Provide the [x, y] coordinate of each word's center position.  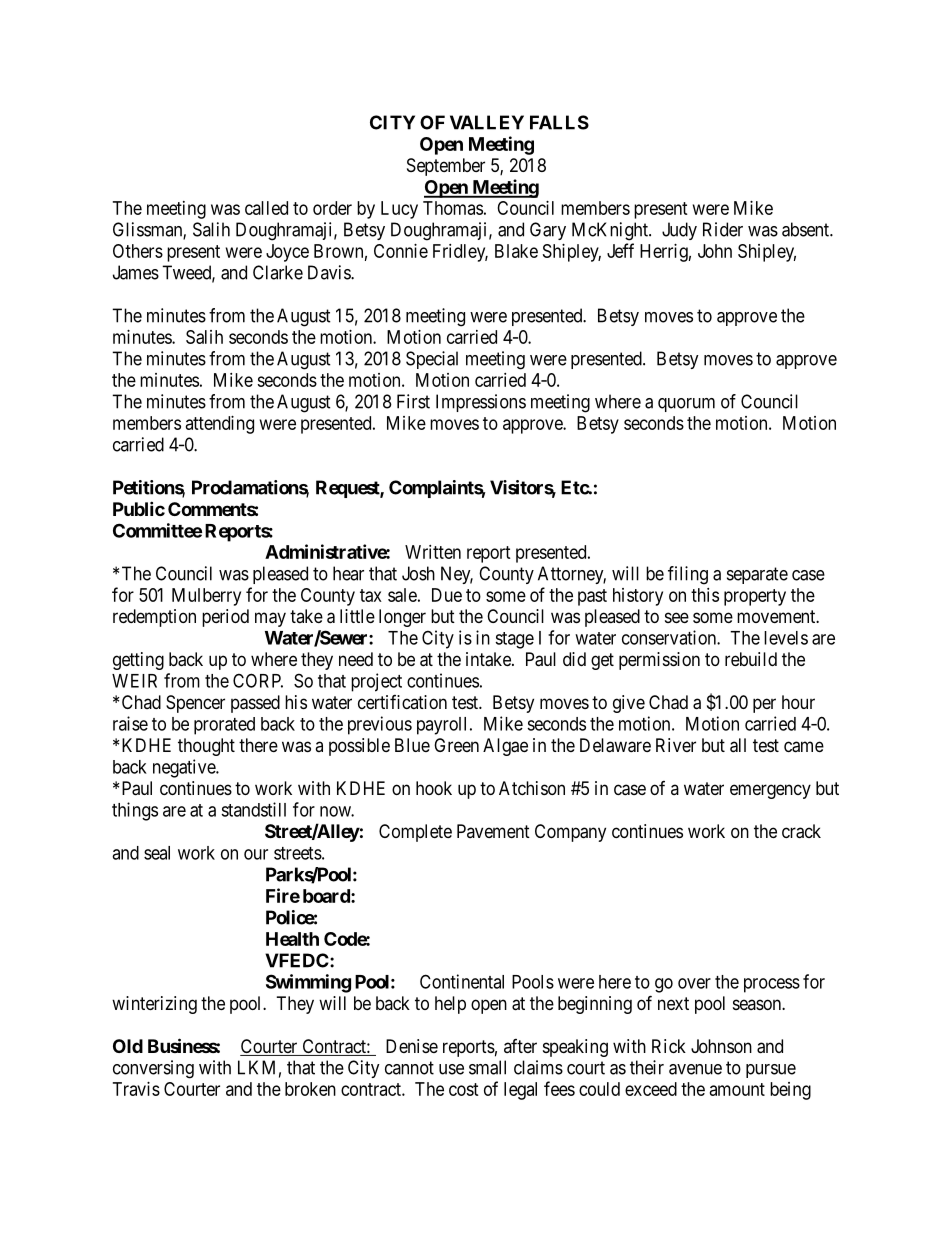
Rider [723, 229]
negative [185, 768]
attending [220, 425]
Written [433, 552]
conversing [153, 1069]
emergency [770, 791]
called [266, 208]
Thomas [453, 208]
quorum [686, 405]
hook [434, 788]
